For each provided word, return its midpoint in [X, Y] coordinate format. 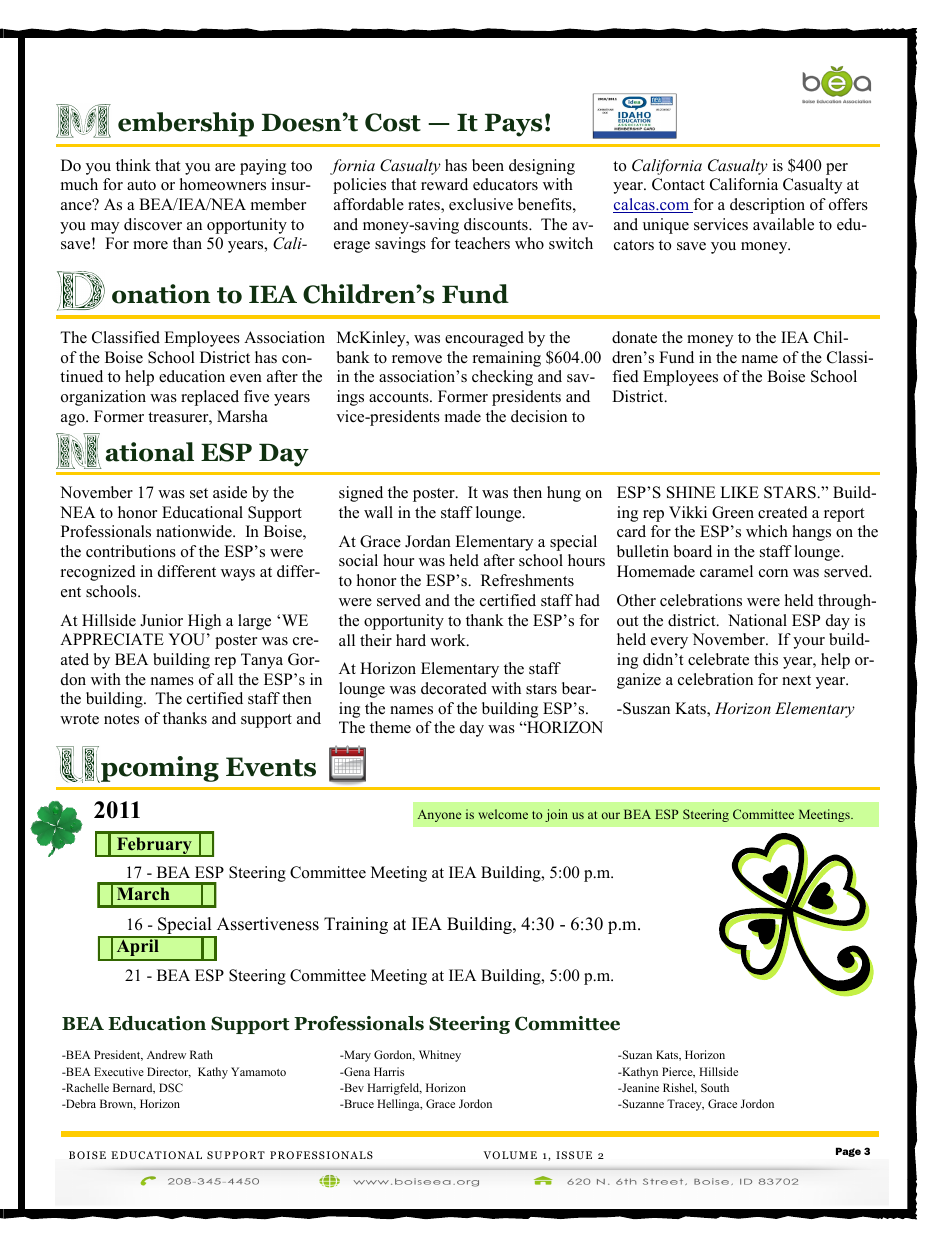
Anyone [439, 816]
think [133, 165]
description [767, 206]
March [143, 893]
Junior [161, 620]
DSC [171, 1087]
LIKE [739, 492]
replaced [210, 398]
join [556, 815]
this [766, 659]
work [449, 640]
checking [502, 378]
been [488, 165]
